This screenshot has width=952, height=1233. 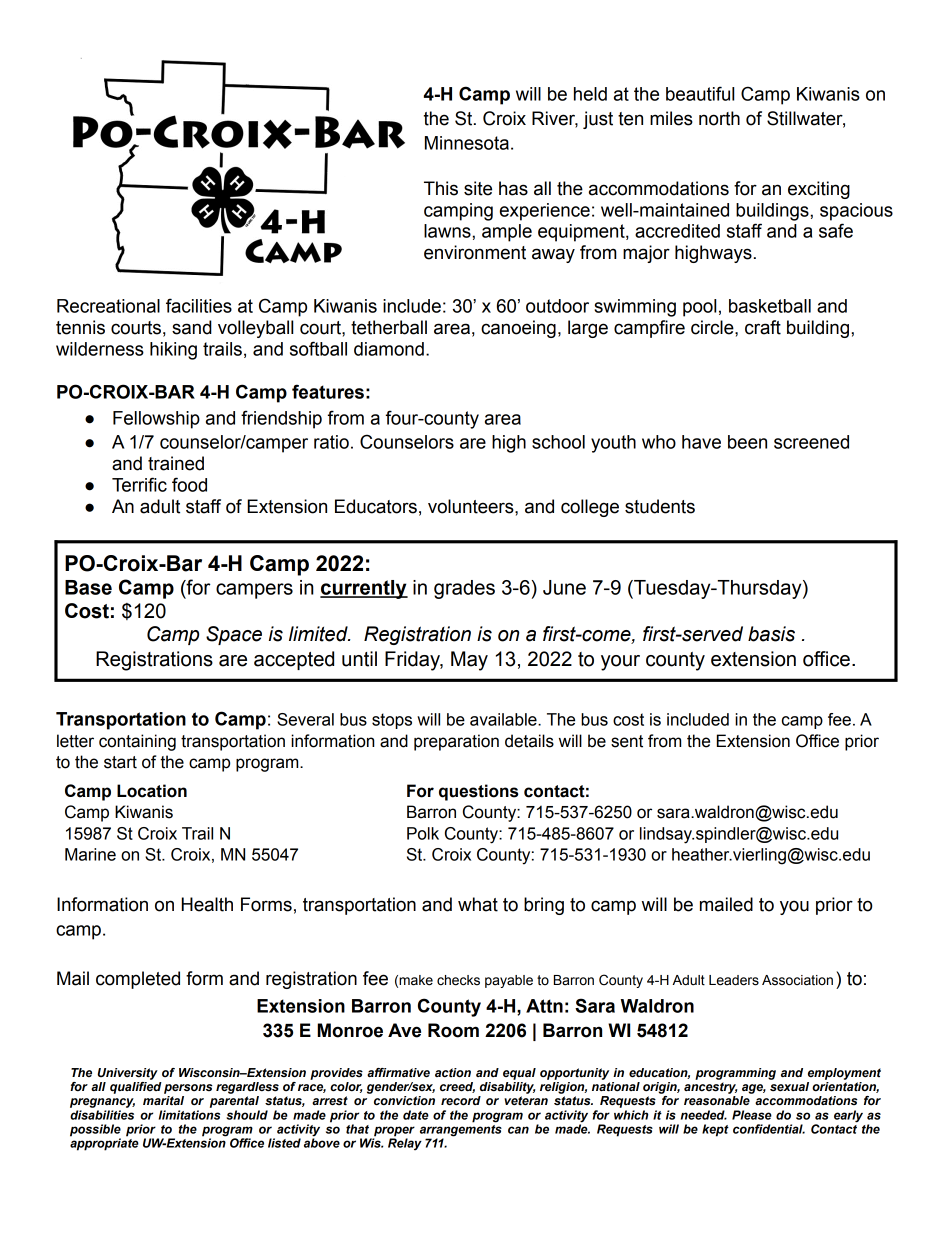 What do you see at coordinates (752, 1115) in the screenshot?
I see `Please` at bounding box center [752, 1115].
